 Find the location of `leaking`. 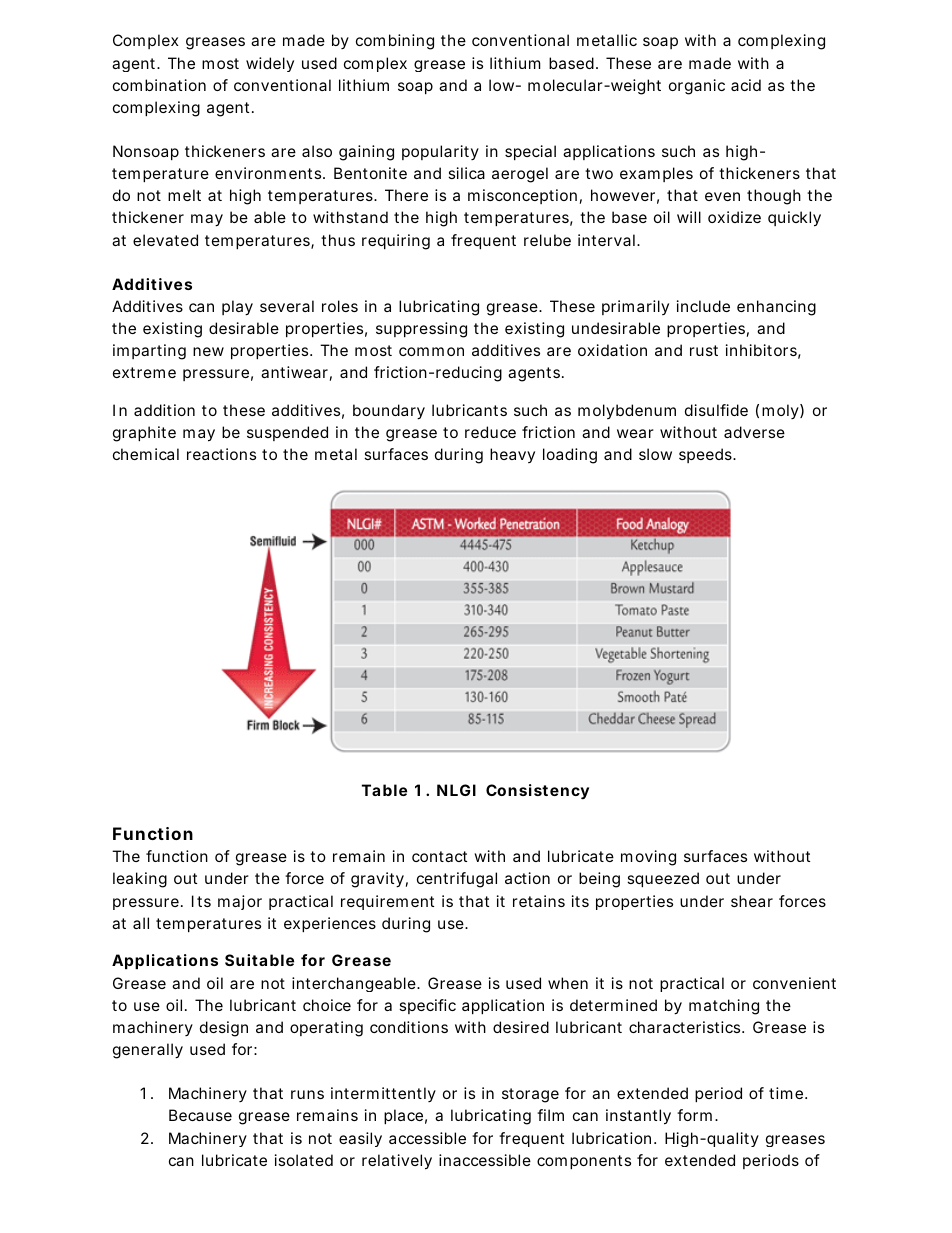

leaking is located at coordinates (140, 880).
